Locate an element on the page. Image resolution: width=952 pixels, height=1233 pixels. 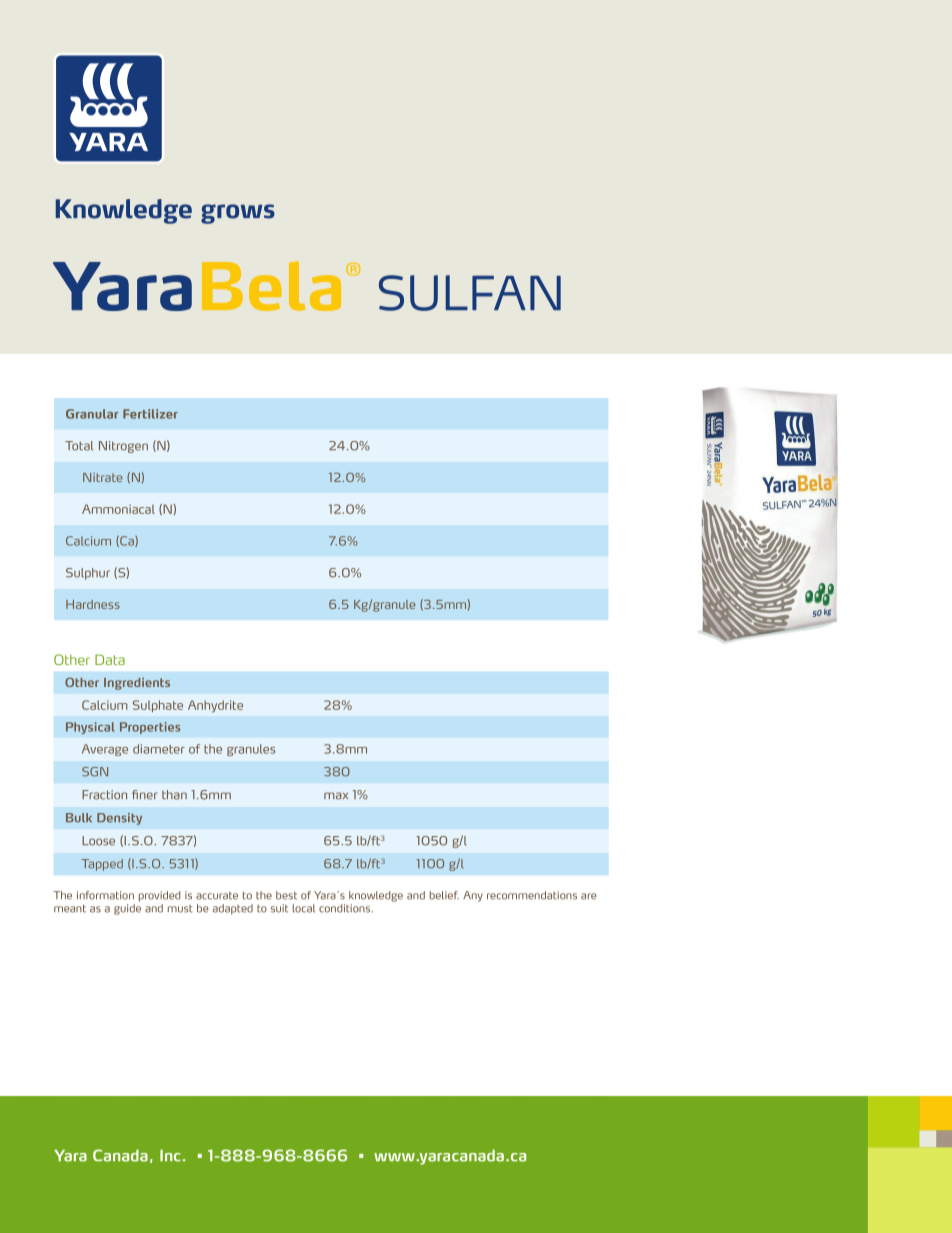
guide is located at coordinates (127, 908).
